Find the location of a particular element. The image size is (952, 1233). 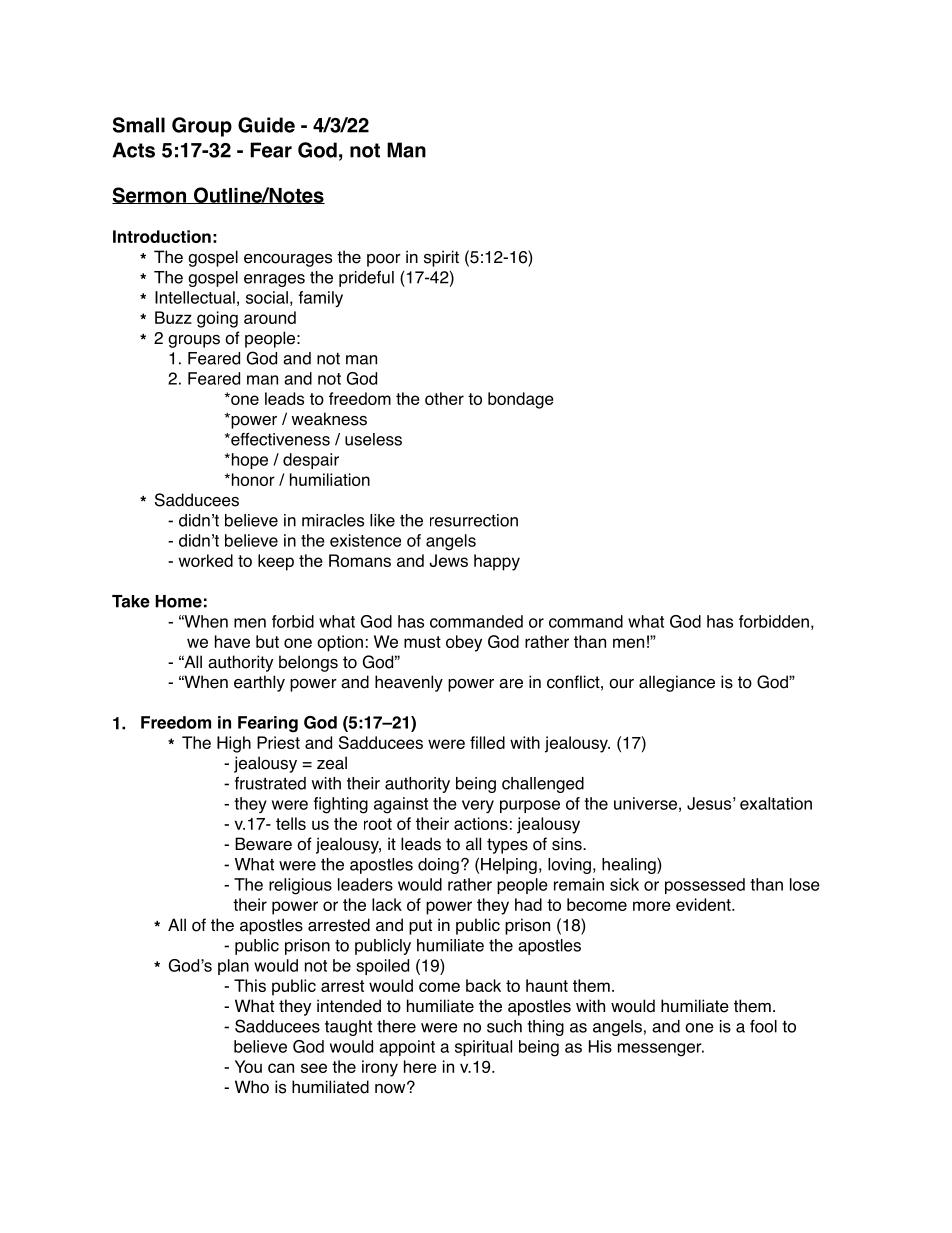

allegiance is located at coordinates (677, 683).
